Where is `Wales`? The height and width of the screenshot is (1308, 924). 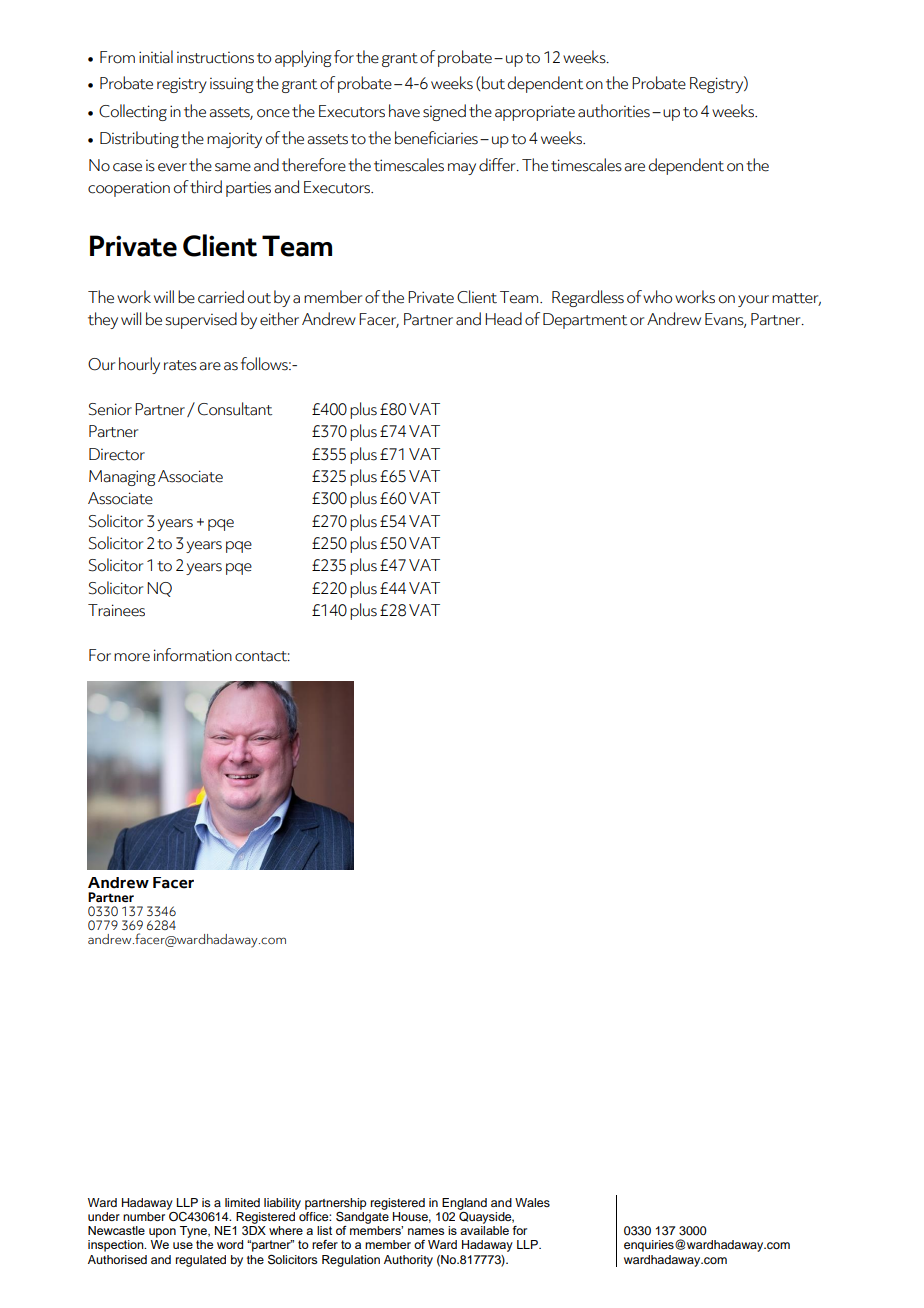
Wales is located at coordinates (532, 1202).
